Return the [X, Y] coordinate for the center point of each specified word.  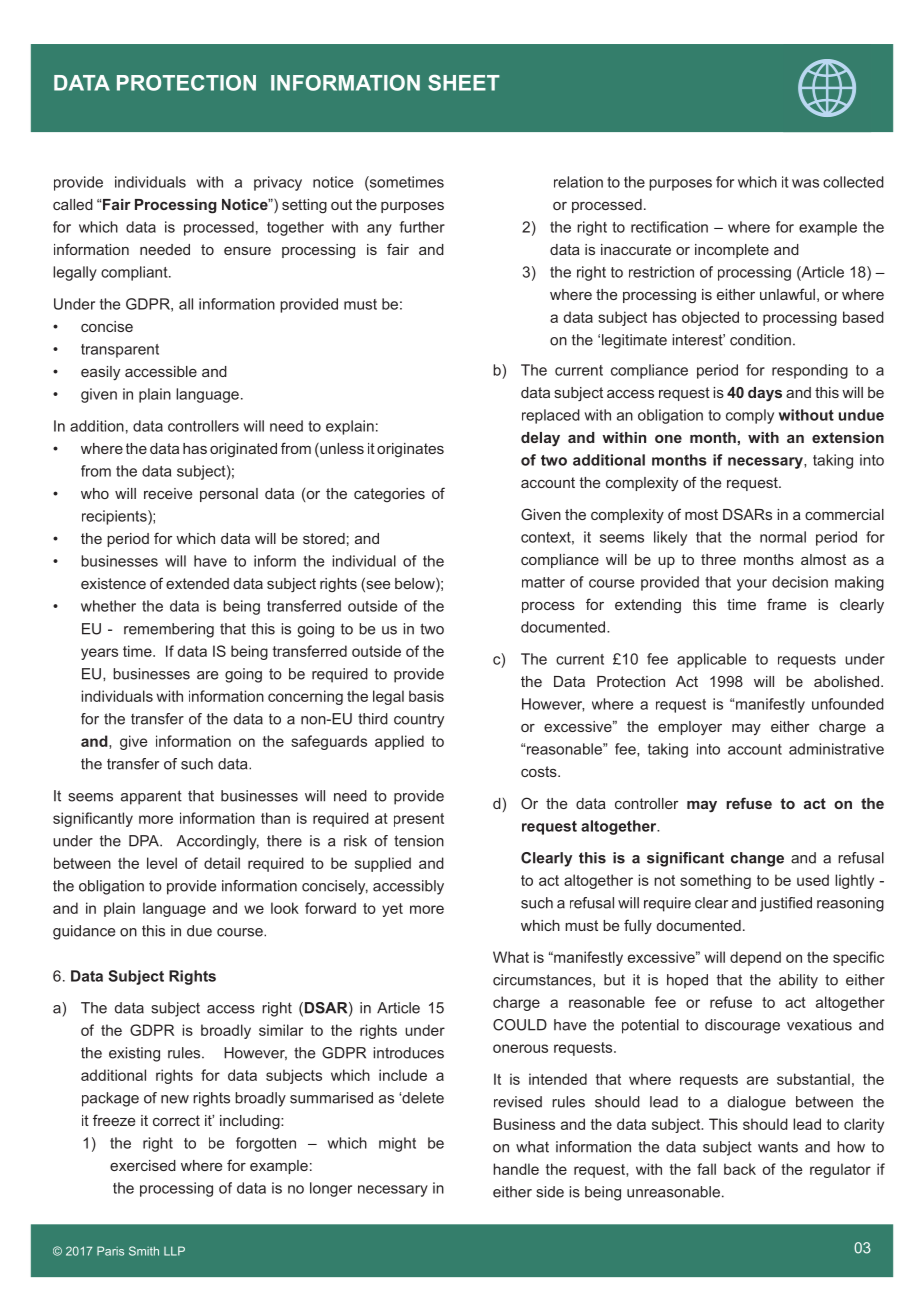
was [805, 183]
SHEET [464, 83]
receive [168, 493]
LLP [174, 1251]
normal [783, 537]
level [162, 863]
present [419, 820]
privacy [278, 183]
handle [516, 1169]
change [757, 859]
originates [410, 450]
